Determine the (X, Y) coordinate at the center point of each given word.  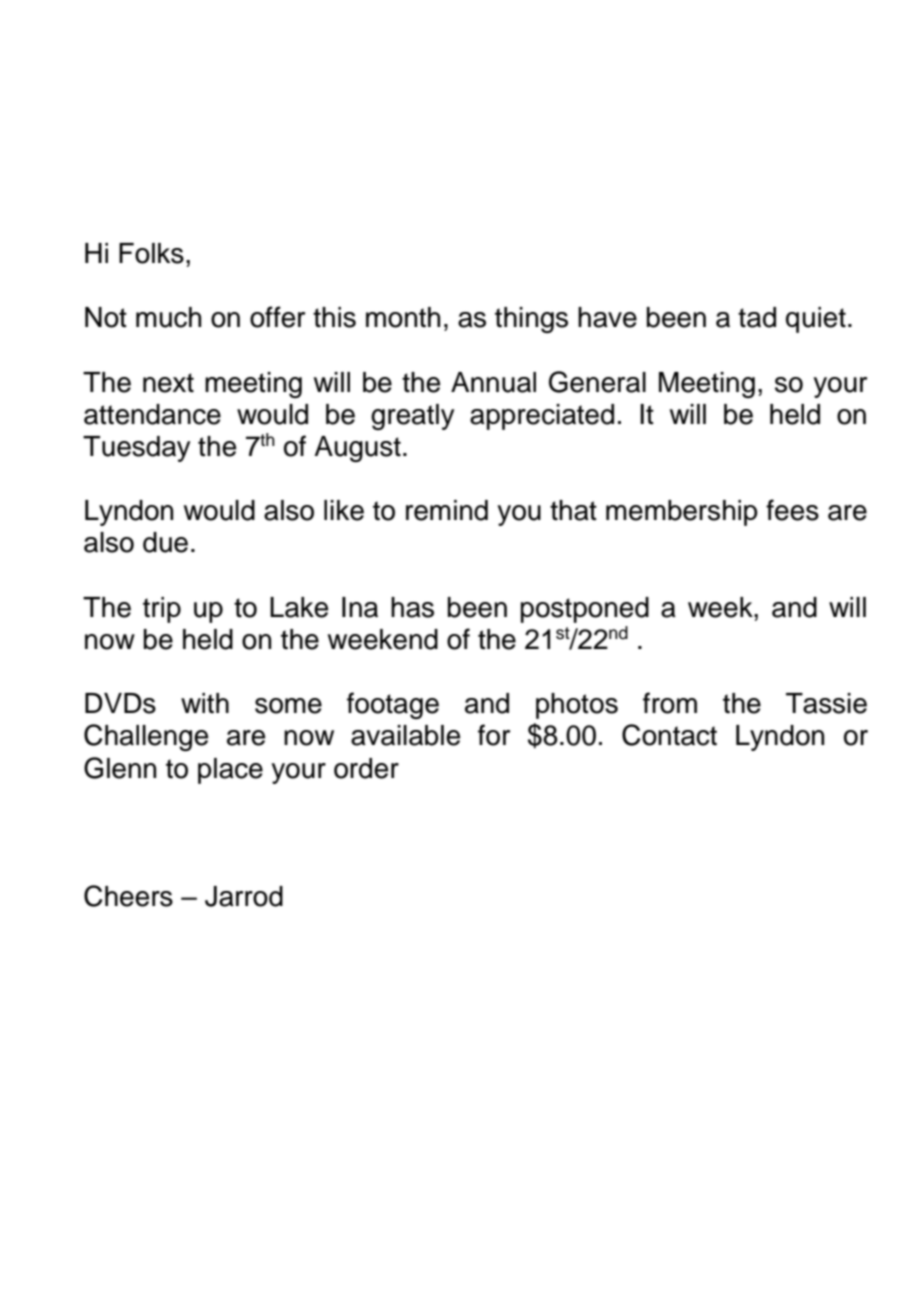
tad (757, 317)
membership (682, 513)
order (366, 768)
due (165, 542)
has (412, 607)
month (403, 317)
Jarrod (244, 896)
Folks (151, 253)
